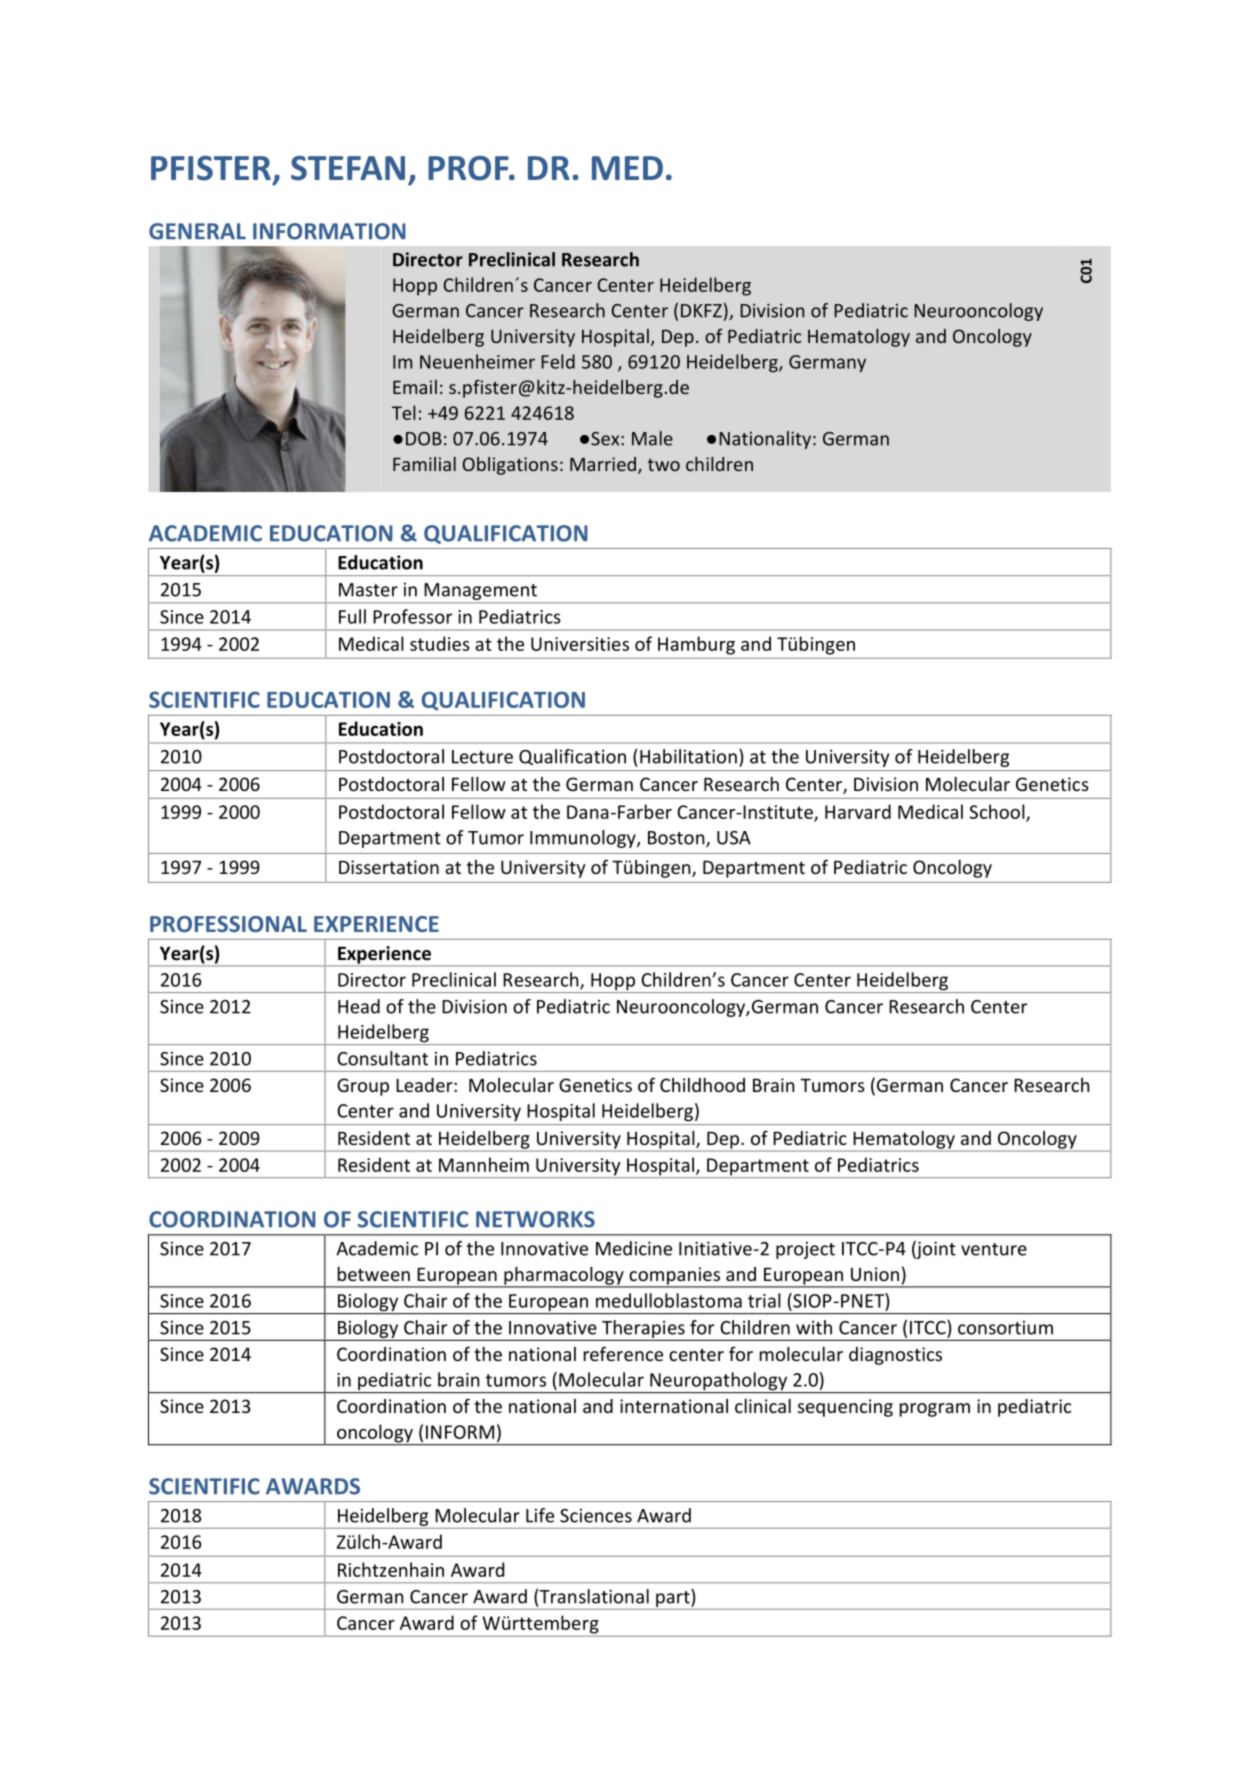 This screenshot has width=1248, height=1765. Describe the element at coordinates (352, 616) in the screenshot. I see `Full` at that location.
